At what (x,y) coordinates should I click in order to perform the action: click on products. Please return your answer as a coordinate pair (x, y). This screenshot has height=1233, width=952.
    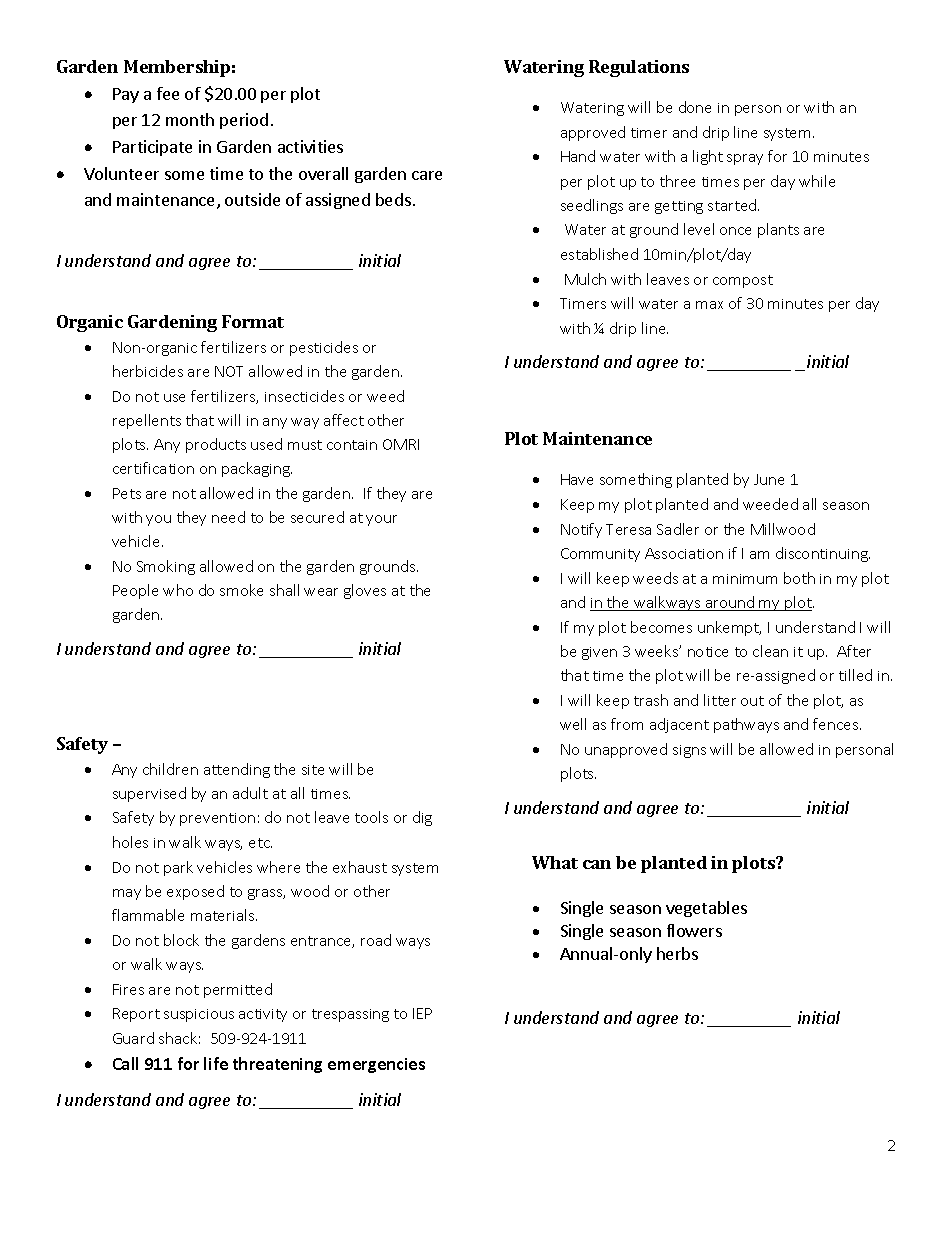
    Looking at the image, I should click on (216, 445).
